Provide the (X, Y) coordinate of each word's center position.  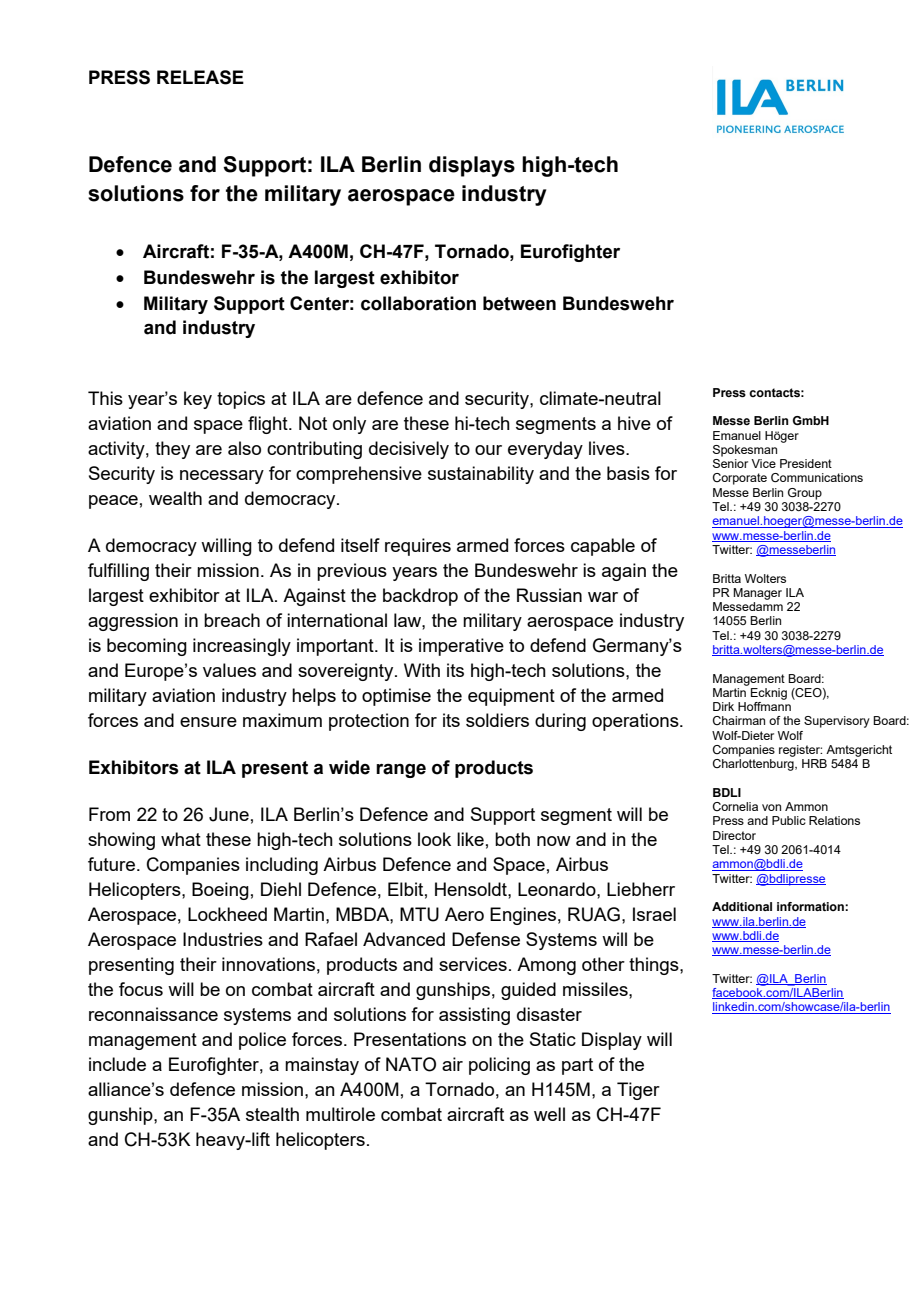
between (519, 303)
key (198, 400)
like (470, 839)
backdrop (420, 597)
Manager (757, 594)
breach (232, 620)
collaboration (418, 303)
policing (499, 1066)
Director (734, 835)
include (117, 1064)
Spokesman (745, 451)
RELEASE (200, 77)
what (181, 839)
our (488, 450)
